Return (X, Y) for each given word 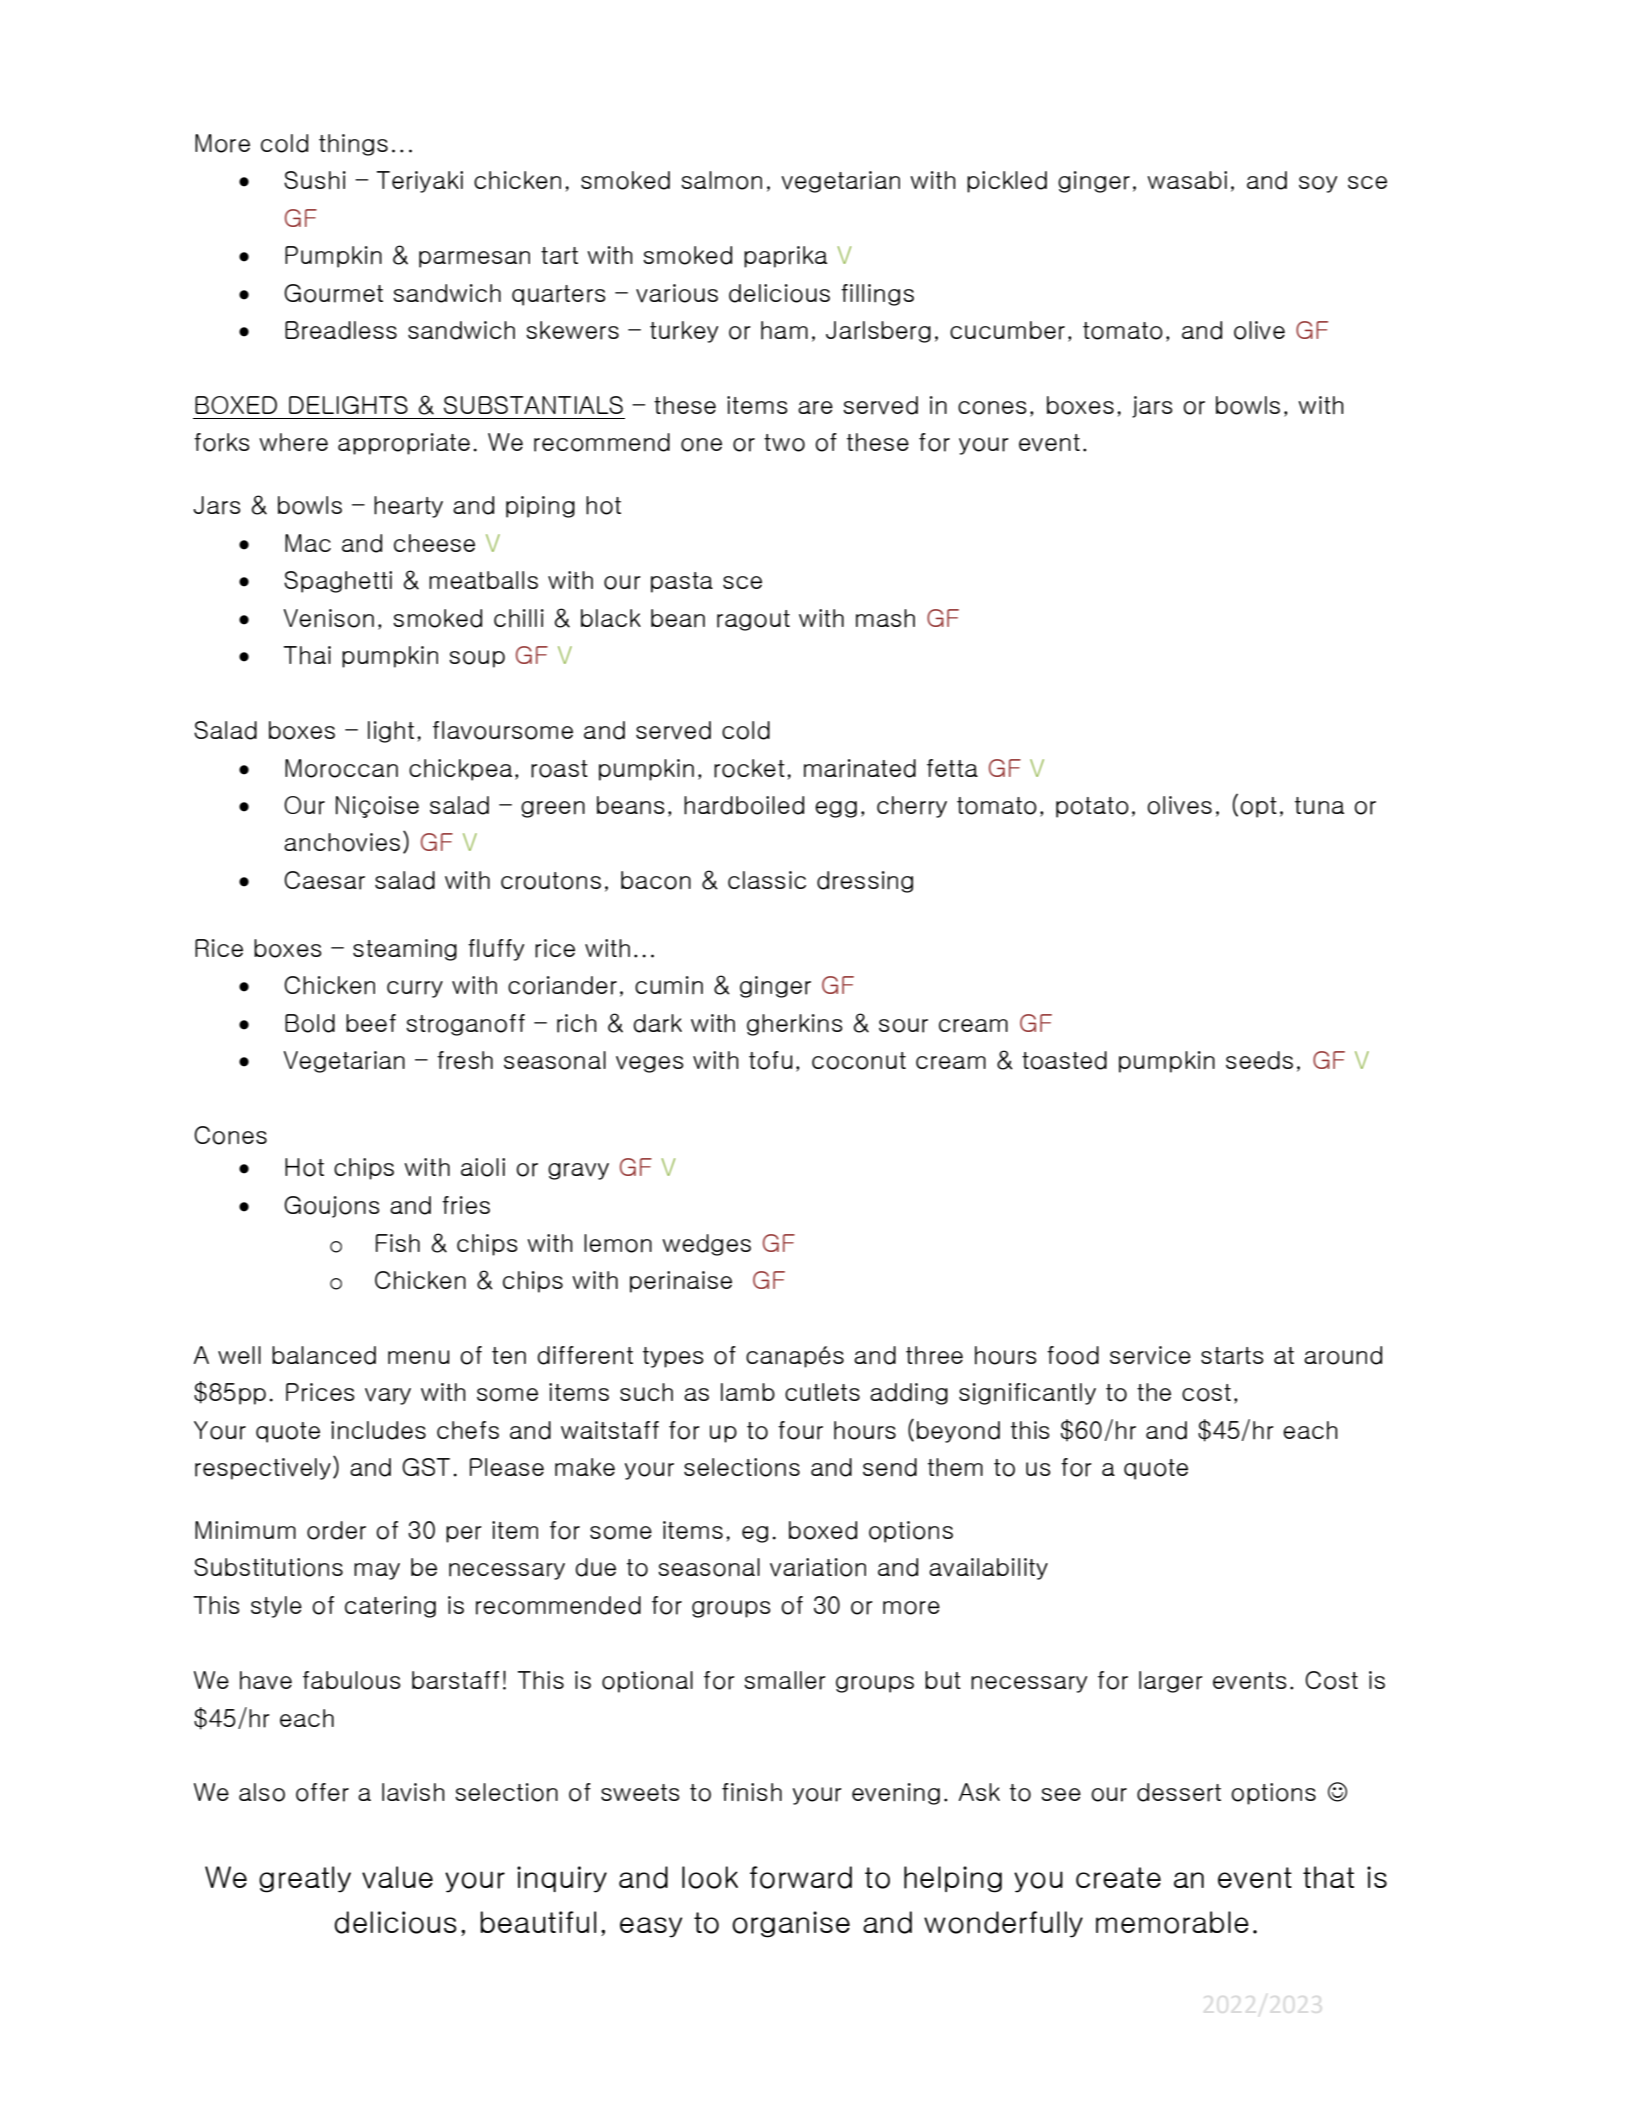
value (397, 1877)
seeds (1259, 1060)
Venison (329, 618)
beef (371, 1023)
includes (378, 1430)
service (1150, 1355)
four (800, 1430)
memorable (1172, 1922)
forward (801, 1877)
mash (885, 618)
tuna (1319, 806)
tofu (770, 1060)
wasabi (1187, 180)
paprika (785, 257)
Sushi (315, 180)
